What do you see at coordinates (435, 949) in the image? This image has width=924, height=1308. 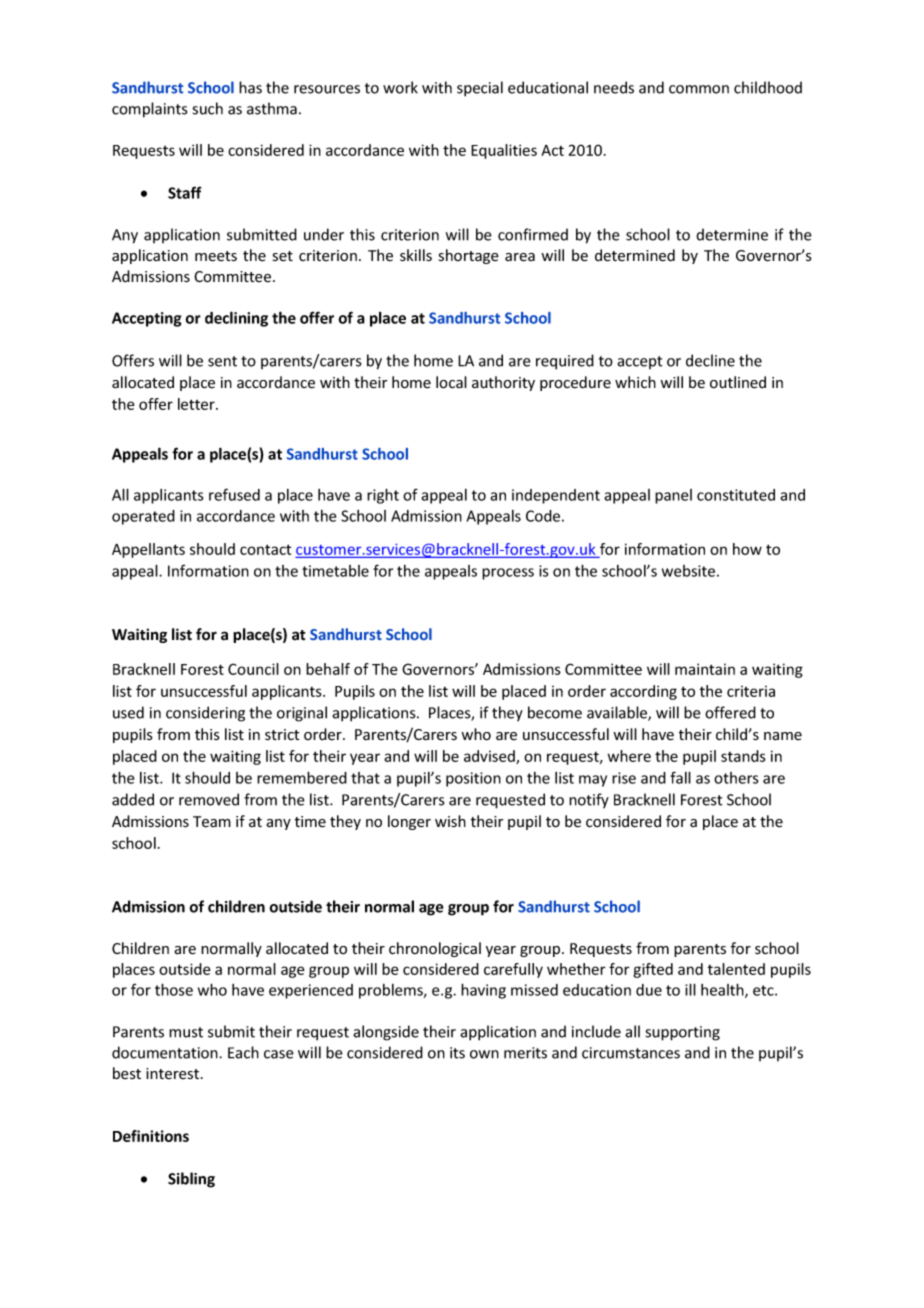 I see `chronological` at bounding box center [435, 949].
